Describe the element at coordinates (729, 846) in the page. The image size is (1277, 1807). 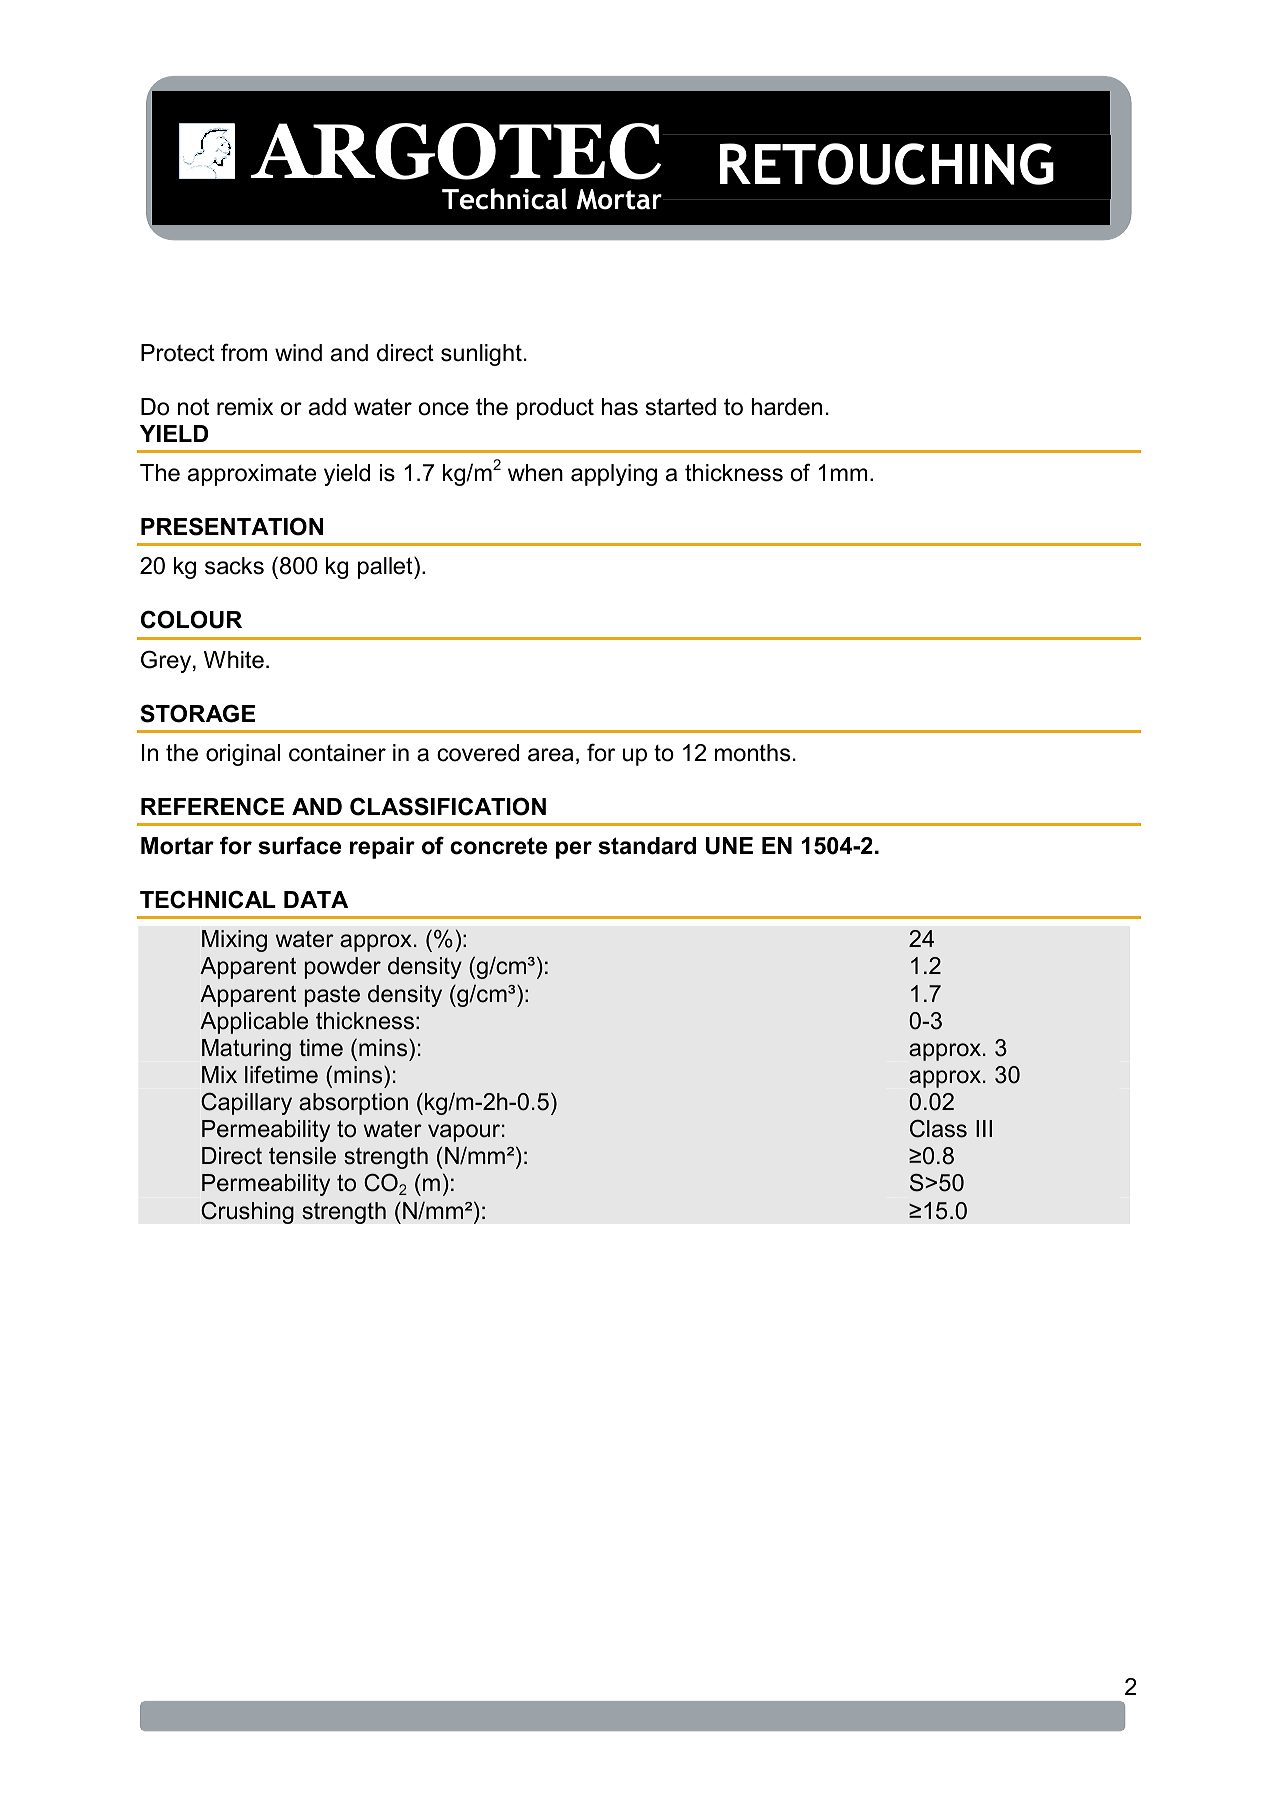
I see `UNE` at that location.
